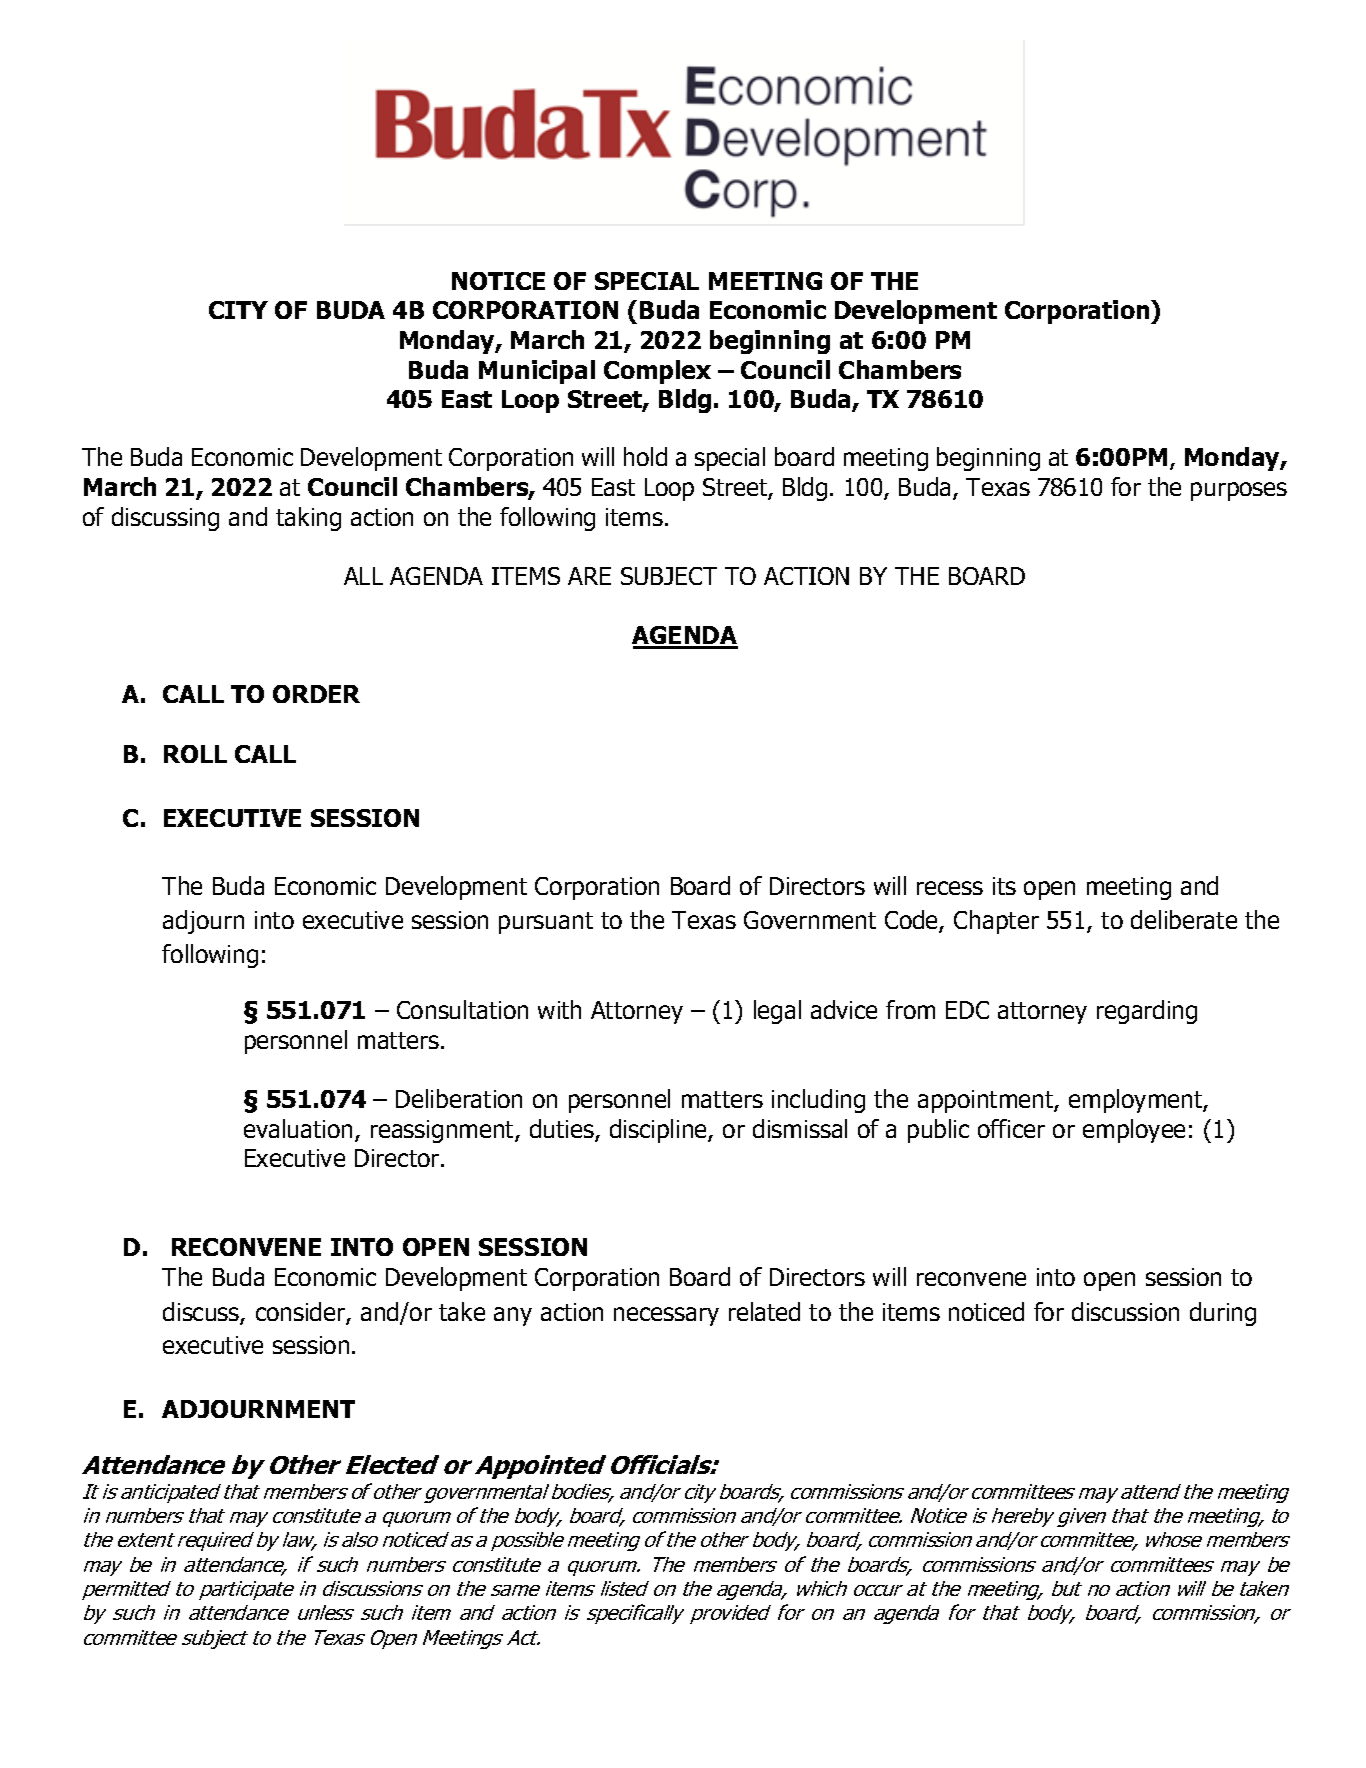  Describe the element at coordinates (513, 1316) in the document. I see `any` at that location.
